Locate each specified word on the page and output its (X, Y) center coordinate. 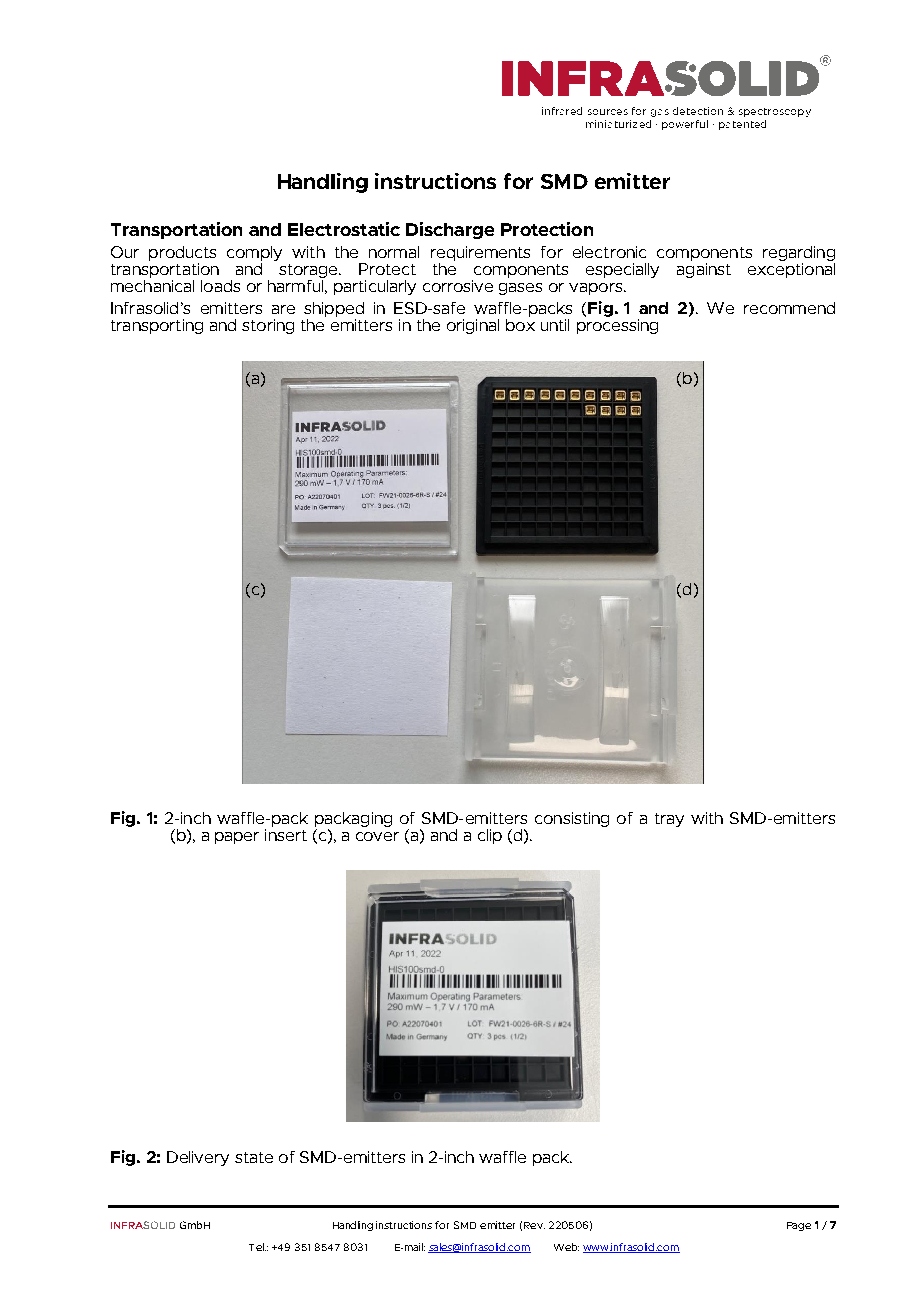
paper (237, 838)
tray (669, 820)
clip (490, 836)
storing (268, 326)
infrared (562, 111)
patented (742, 125)
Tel (257, 1247)
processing (617, 326)
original (473, 326)
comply (254, 255)
